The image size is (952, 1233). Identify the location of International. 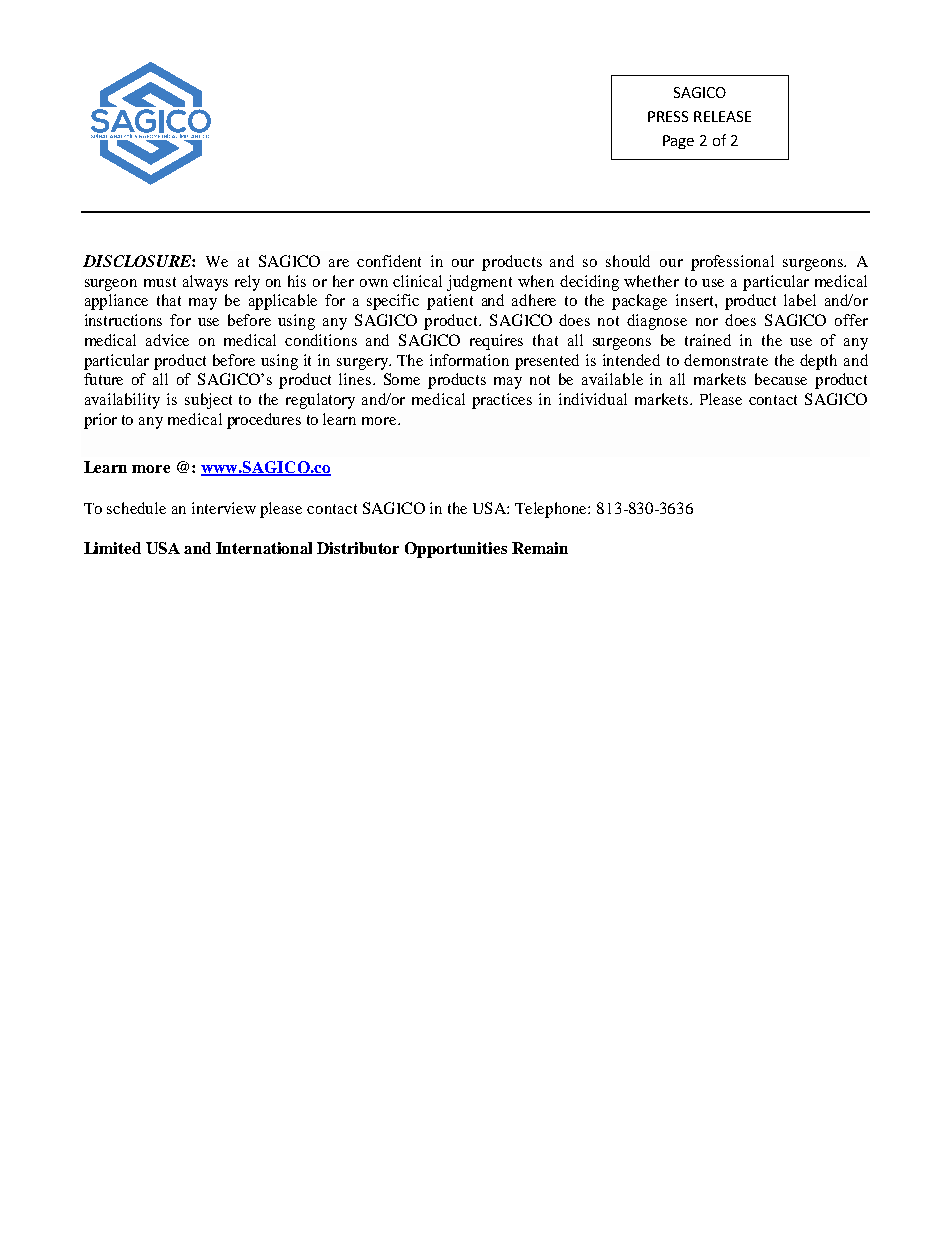
(264, 548).
